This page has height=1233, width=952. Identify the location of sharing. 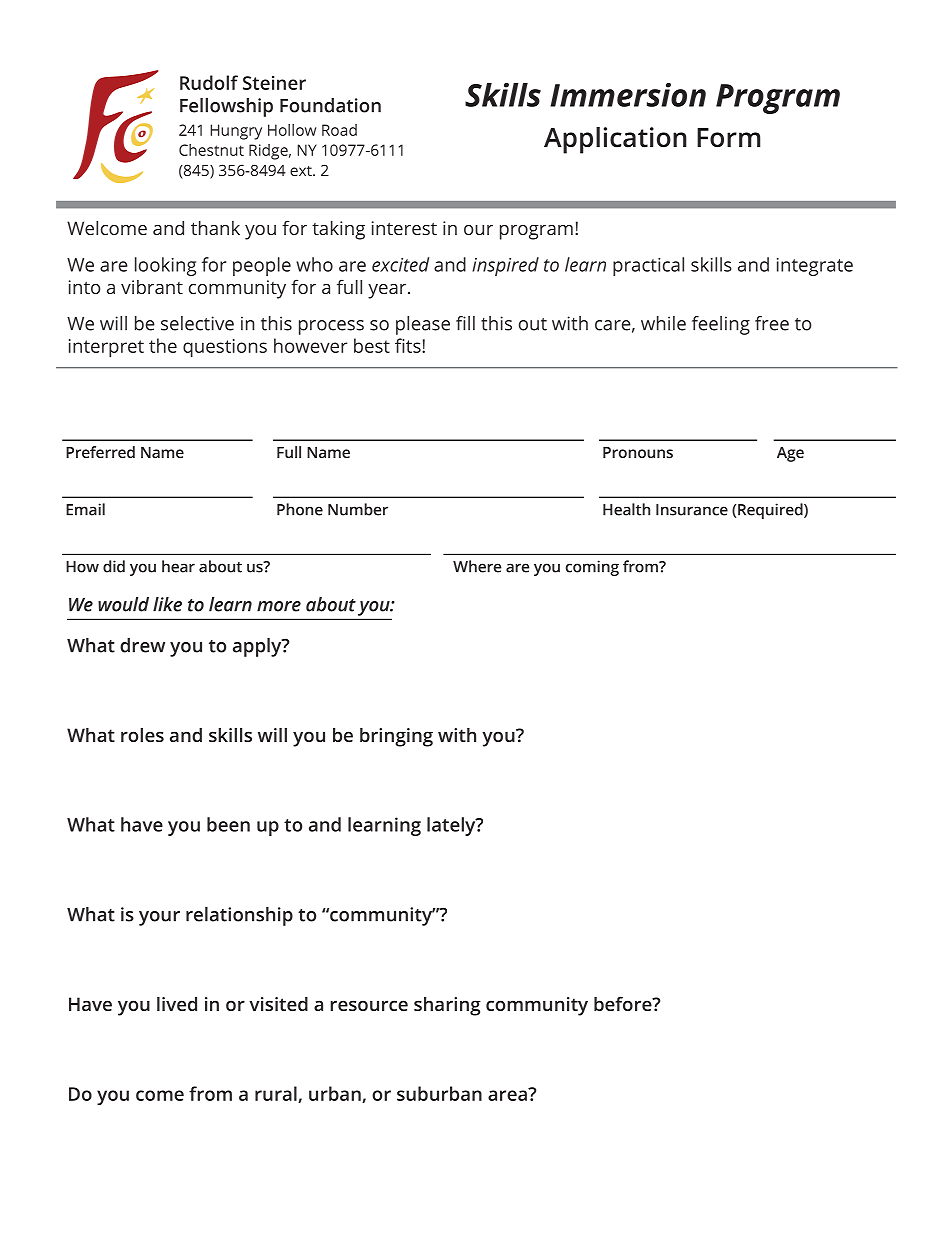
(447, 1006).
